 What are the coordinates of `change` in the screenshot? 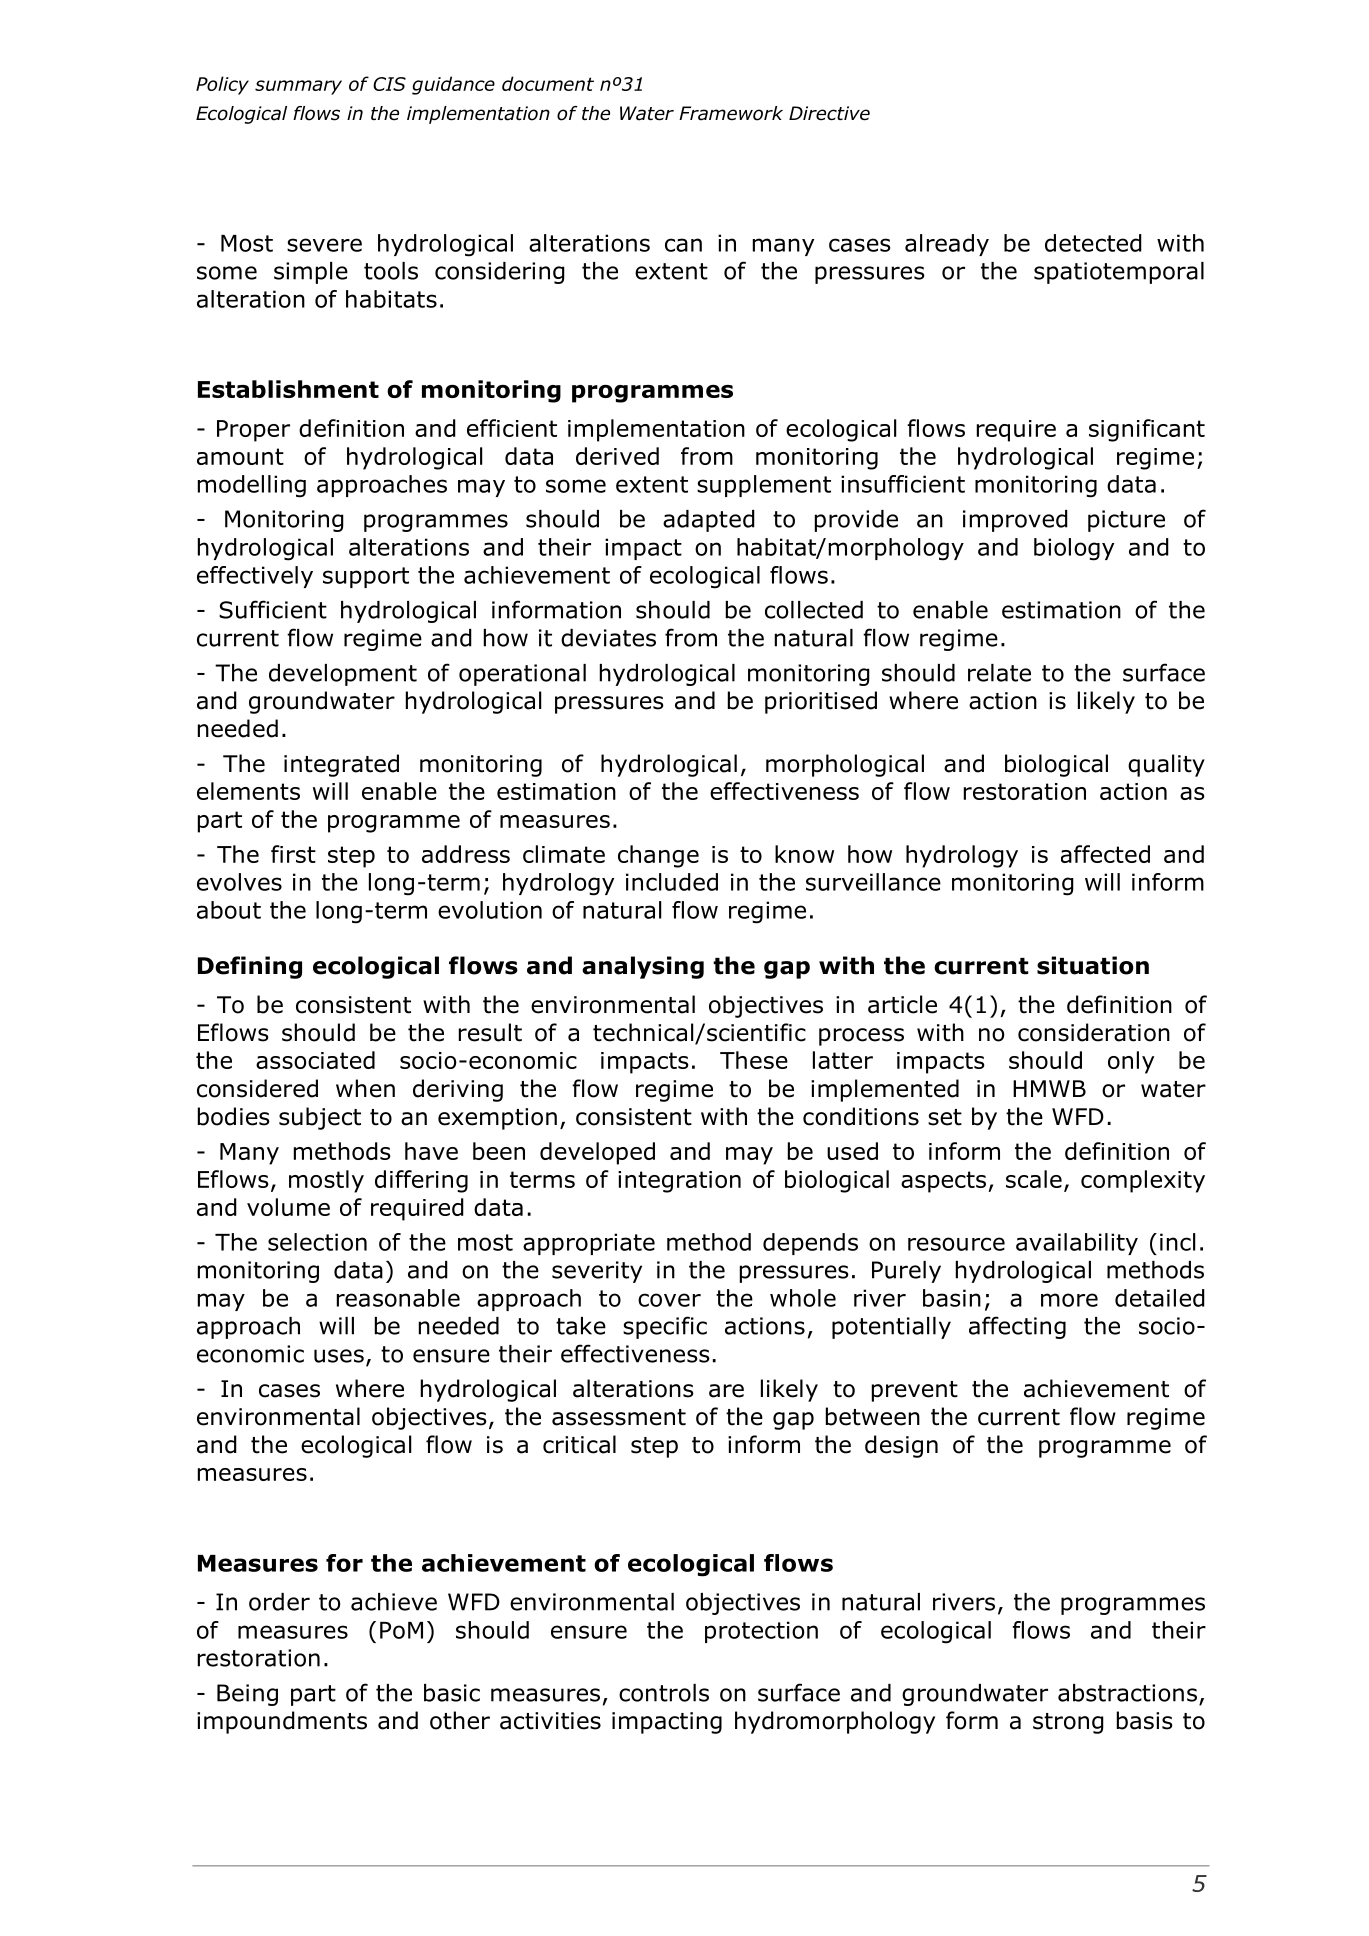 It's located at (658, 856).
